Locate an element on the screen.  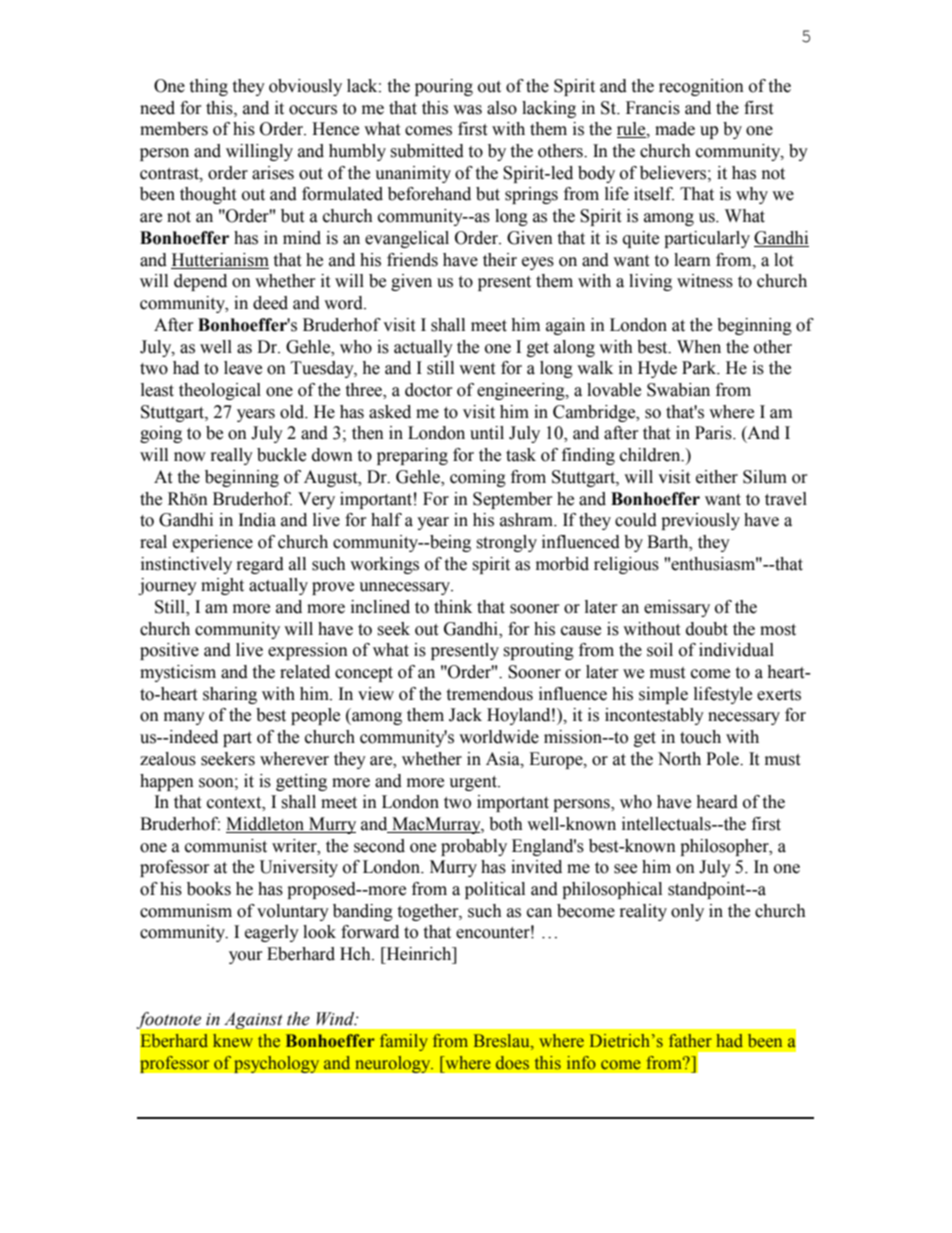
was is located at coordinates (467, 110).
